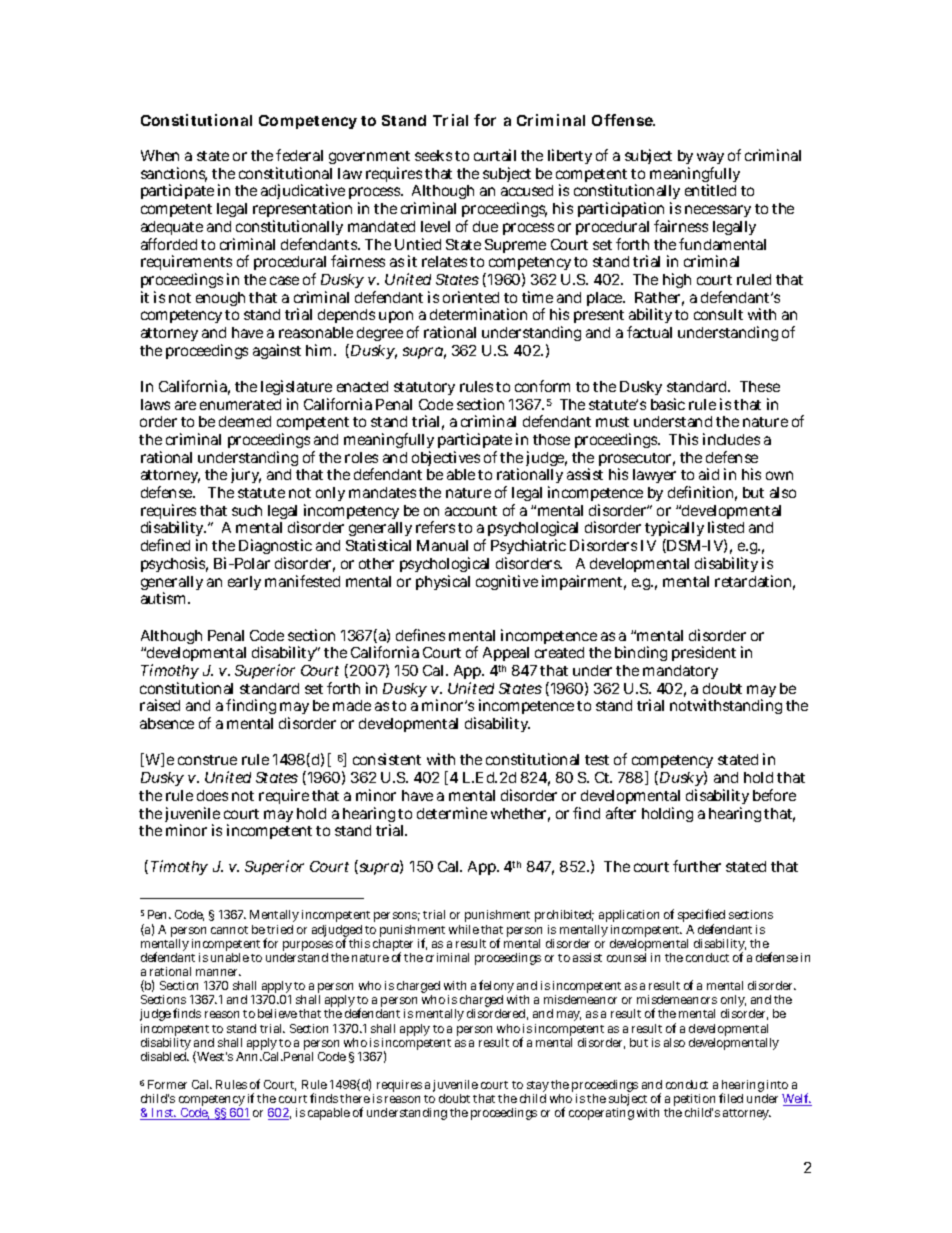  What do you see at coordinates (174, 174) in the document?
I see `sanctions` at bounding box center [174, 174].
